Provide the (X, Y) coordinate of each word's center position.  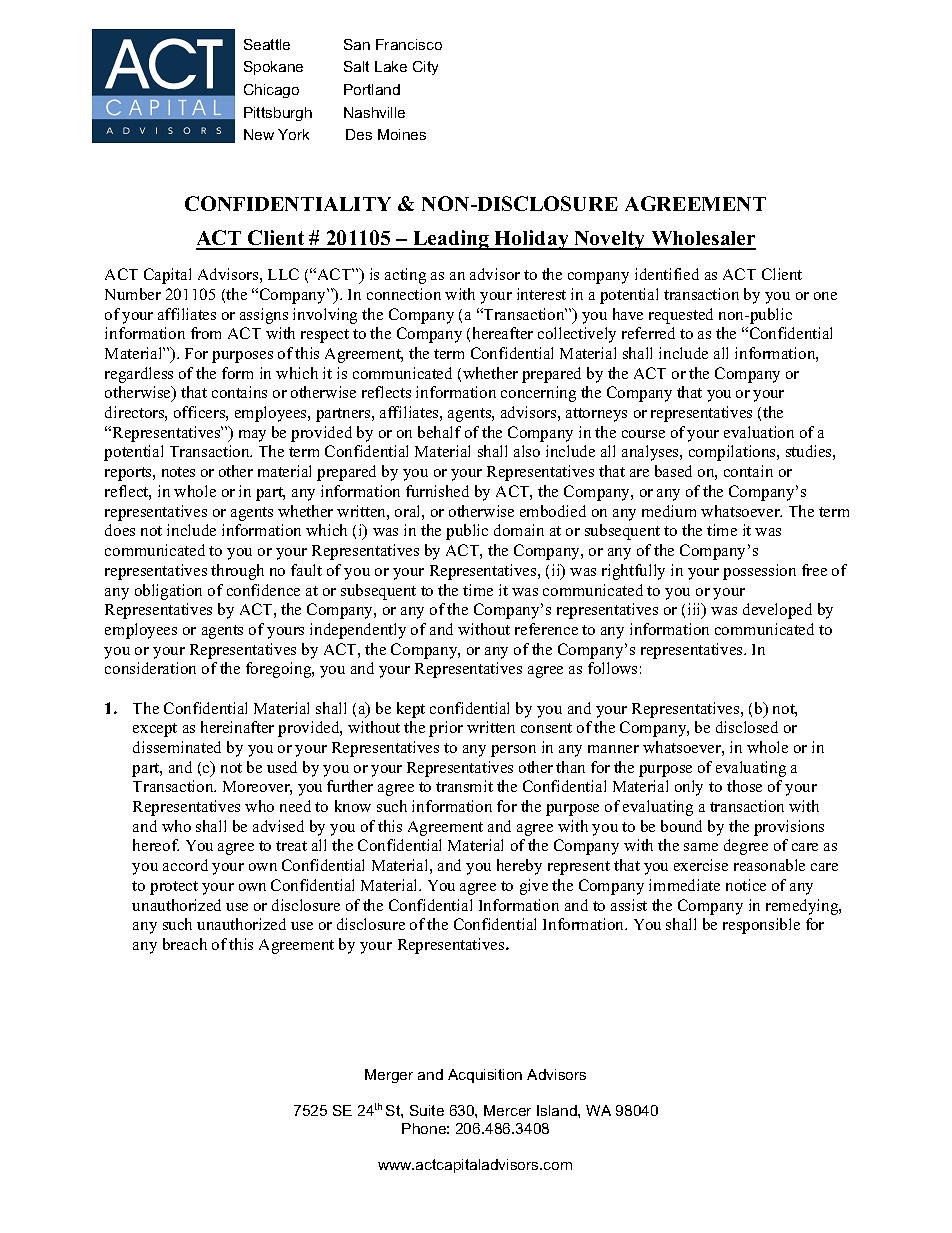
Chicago (271, 91)
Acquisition (485, 1076)
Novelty (610, 240)
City (425, 68)
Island (558, 1110)
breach (185, 944)
